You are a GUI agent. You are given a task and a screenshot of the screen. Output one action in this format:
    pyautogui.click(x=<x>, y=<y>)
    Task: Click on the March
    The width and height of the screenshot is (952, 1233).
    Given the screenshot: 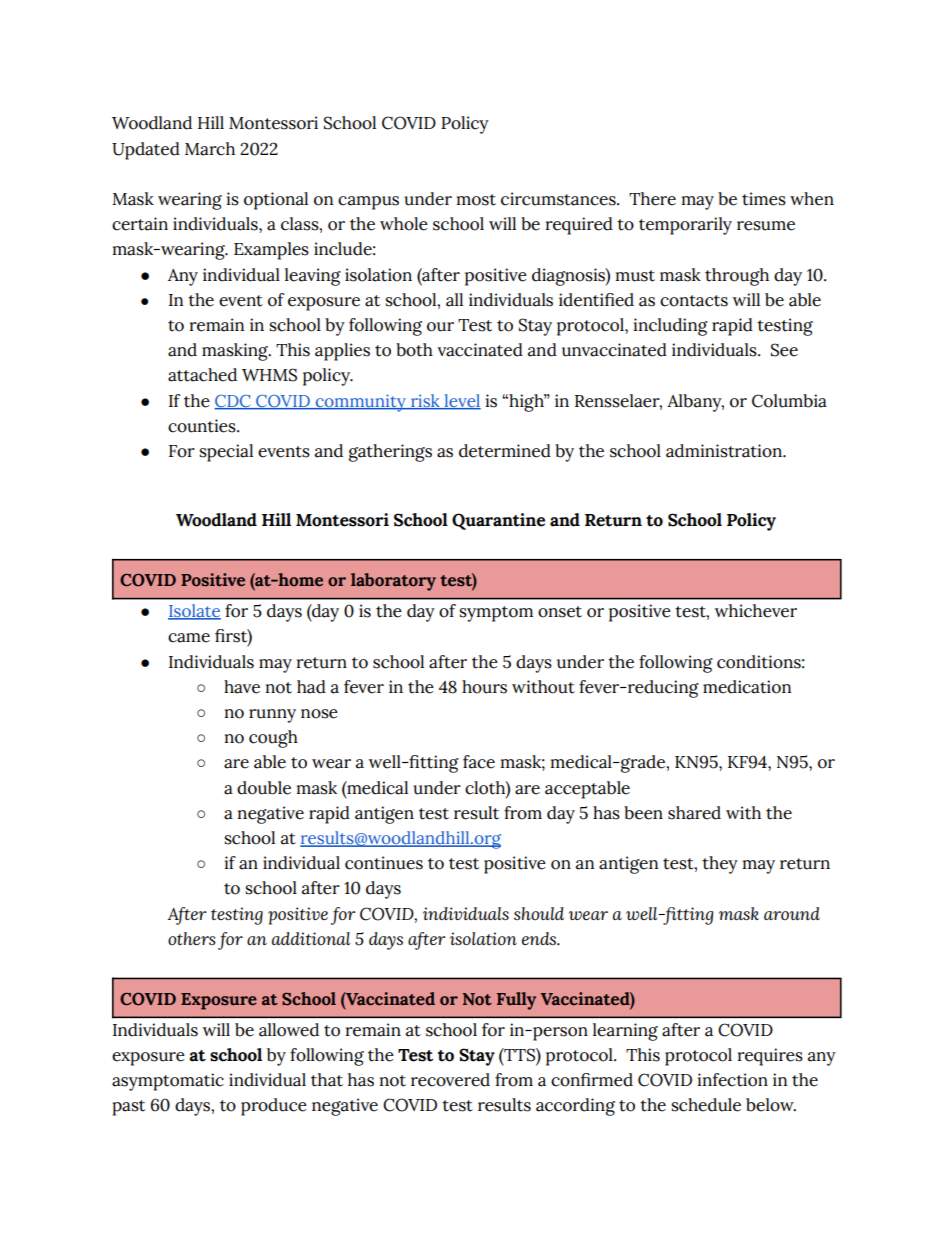 What is the action you would take?
    pyautogui.click(x=210, y=149)
